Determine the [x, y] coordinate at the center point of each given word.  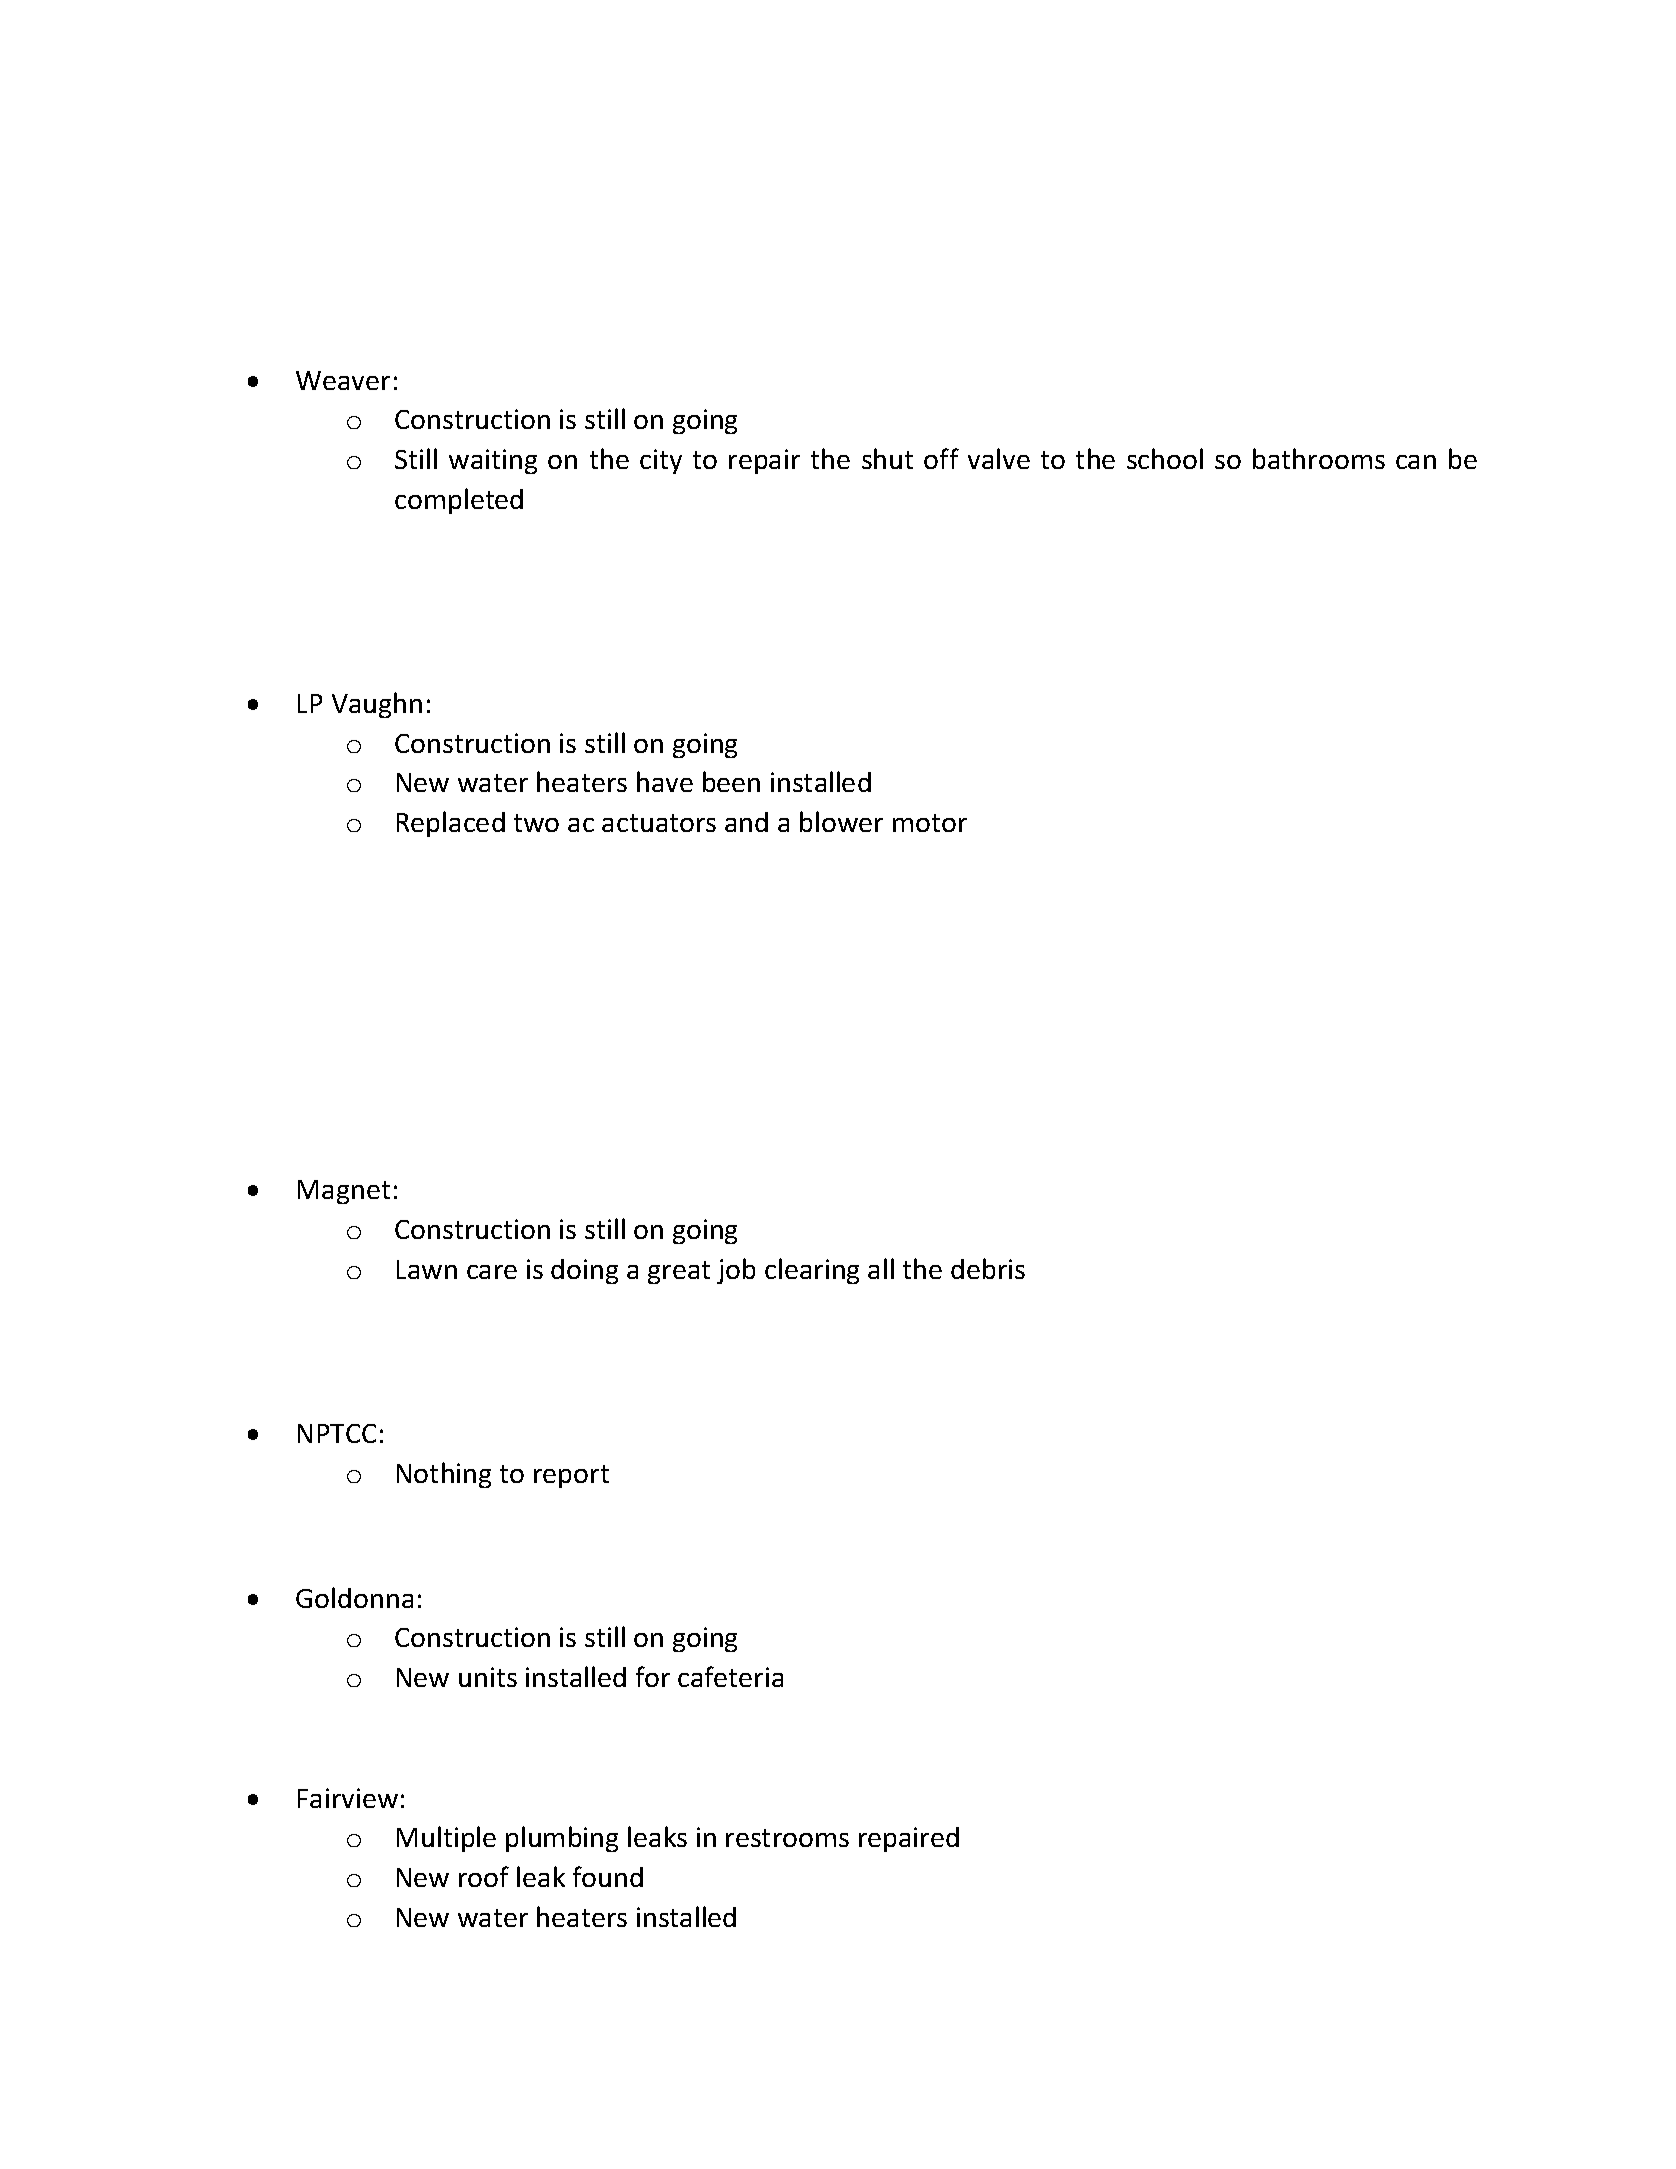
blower [841, 821]
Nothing [444, 1475]
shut [887, 458]
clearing [812, 1271]
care [492, 1272]
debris [988, 1268]
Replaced [451, 824]
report [571, 1476]
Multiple [446, 1839]
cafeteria [730, 1676]
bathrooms [1319, 458]
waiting [493, 461]
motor [930, 823]
